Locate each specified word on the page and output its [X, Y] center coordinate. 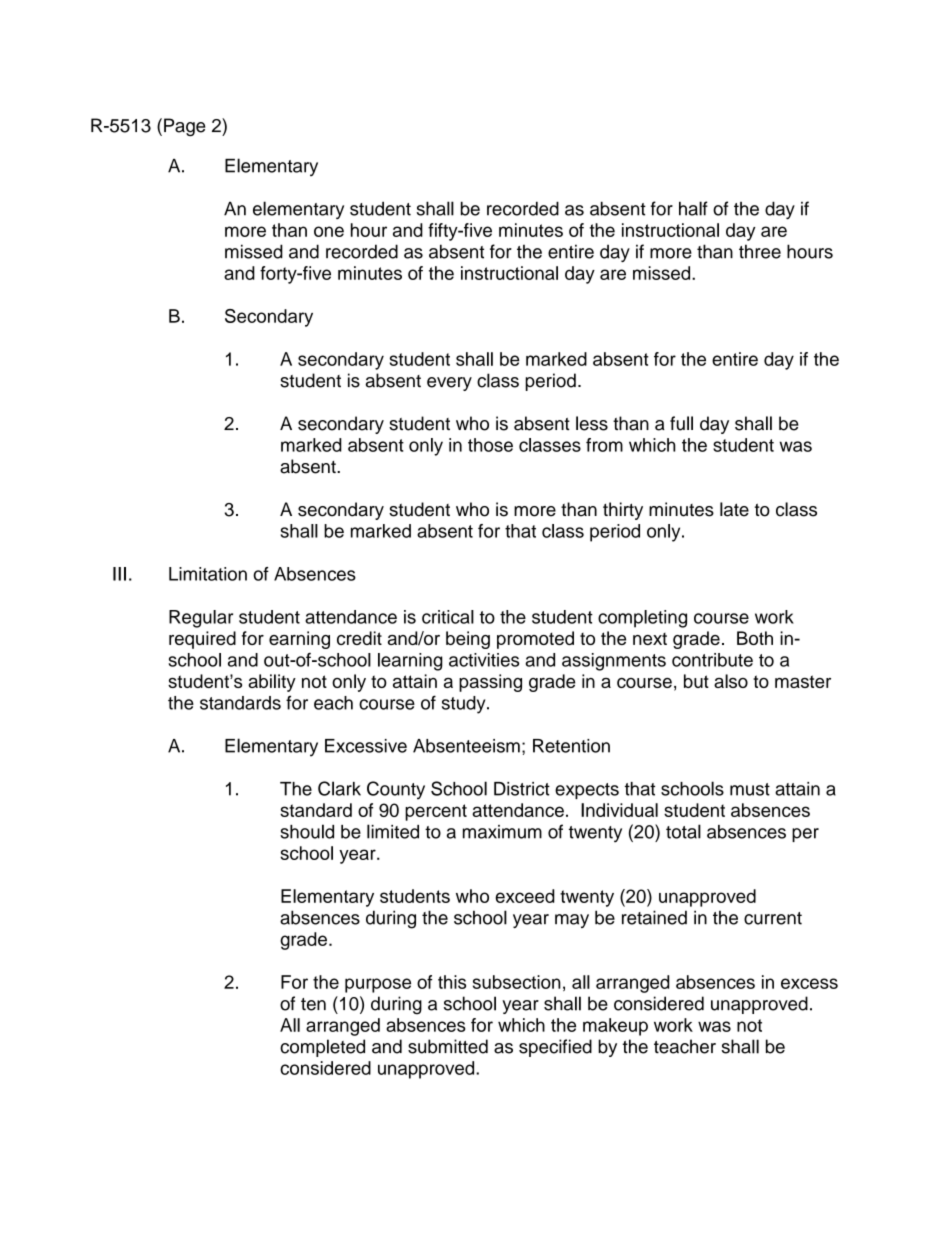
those [490, 445]
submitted [448, 1046]
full [681, 423]
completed [322, 1048]
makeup [615, 1027]
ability [272, 683]
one [329, 231]
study [465, 705]
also [731, 681]
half [693, 208]
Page [184, 127]
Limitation [208, 574]
